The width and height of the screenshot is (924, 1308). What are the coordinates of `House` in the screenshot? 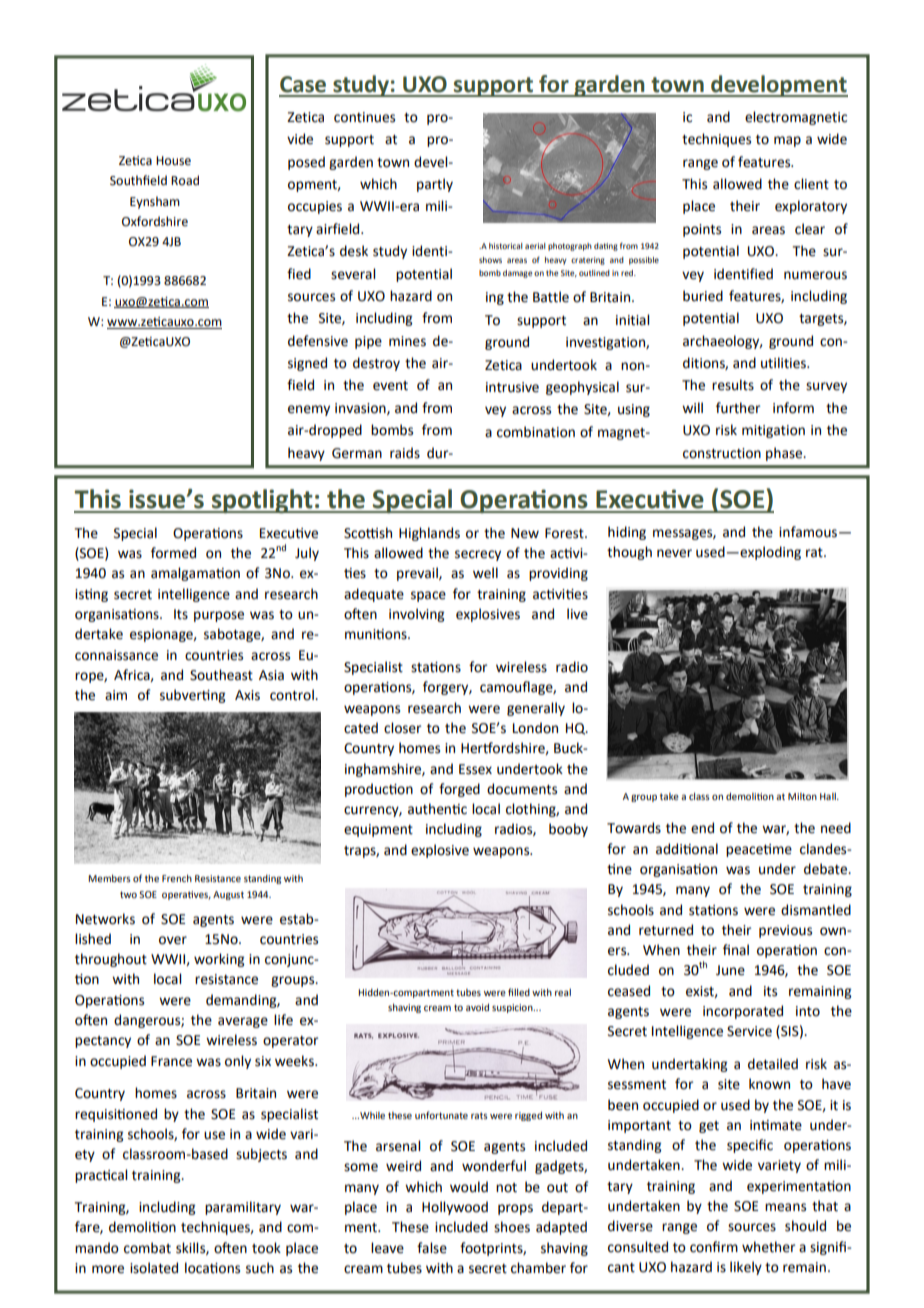 It's located at (173, 161).
